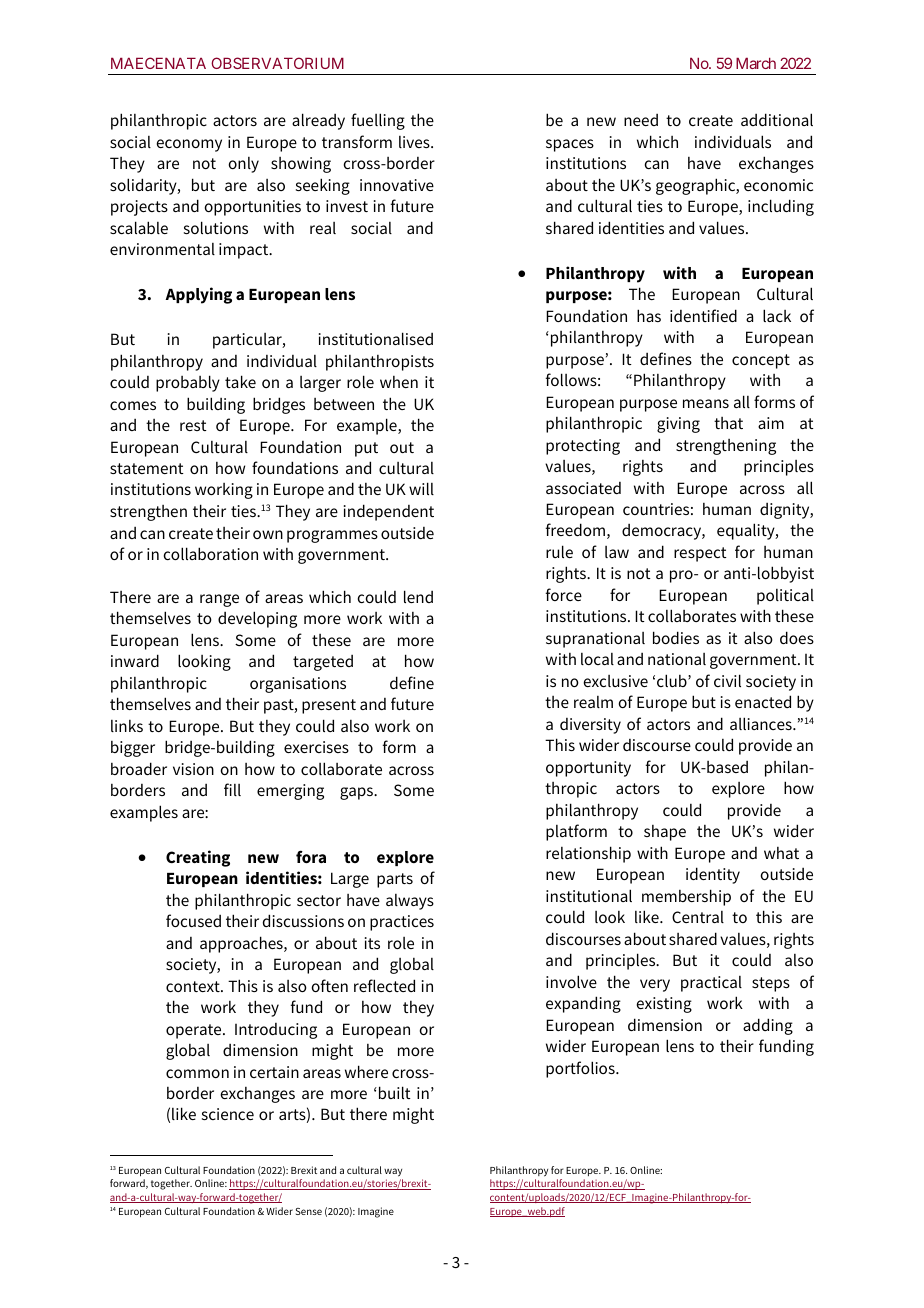 This document has height=1308, width=924. I want to click on built, so click(395, 1092).
